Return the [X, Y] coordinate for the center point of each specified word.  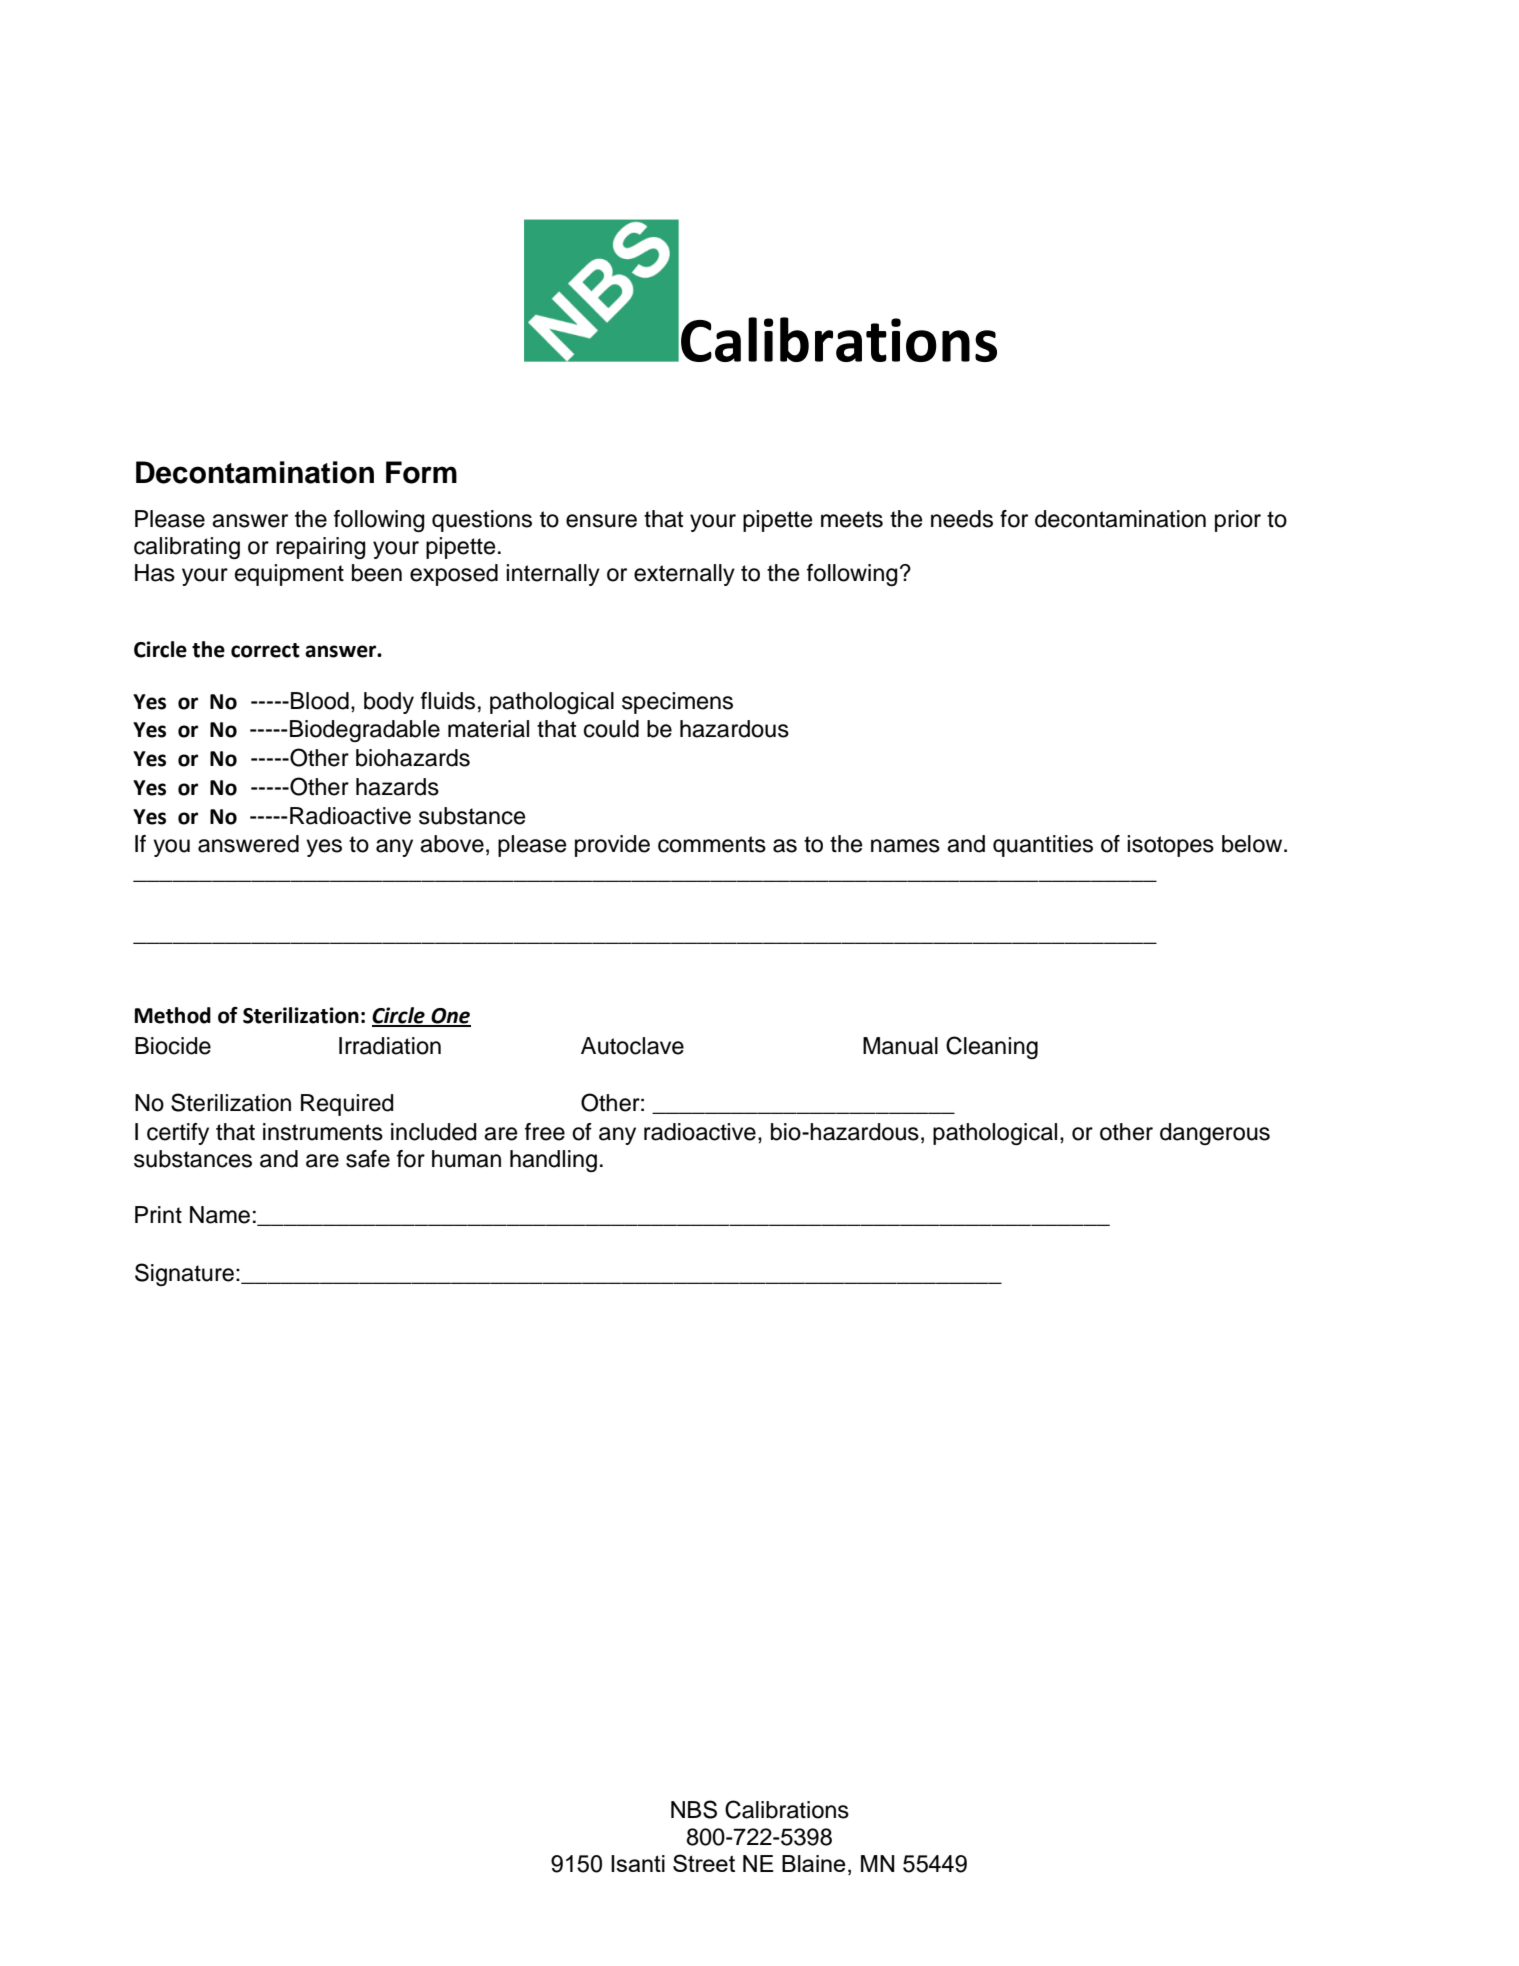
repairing [320, 548]
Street [704, 1863]
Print [158, 1214]
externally [684, 575]
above [452, 844]
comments [712, 844]
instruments [323, 1132]
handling [553, 1161]
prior [1238, 521]
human [466, 1159]
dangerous [1215, 1134]
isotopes [1170, 846]
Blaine [814, 1863]
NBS [694, 1809]
